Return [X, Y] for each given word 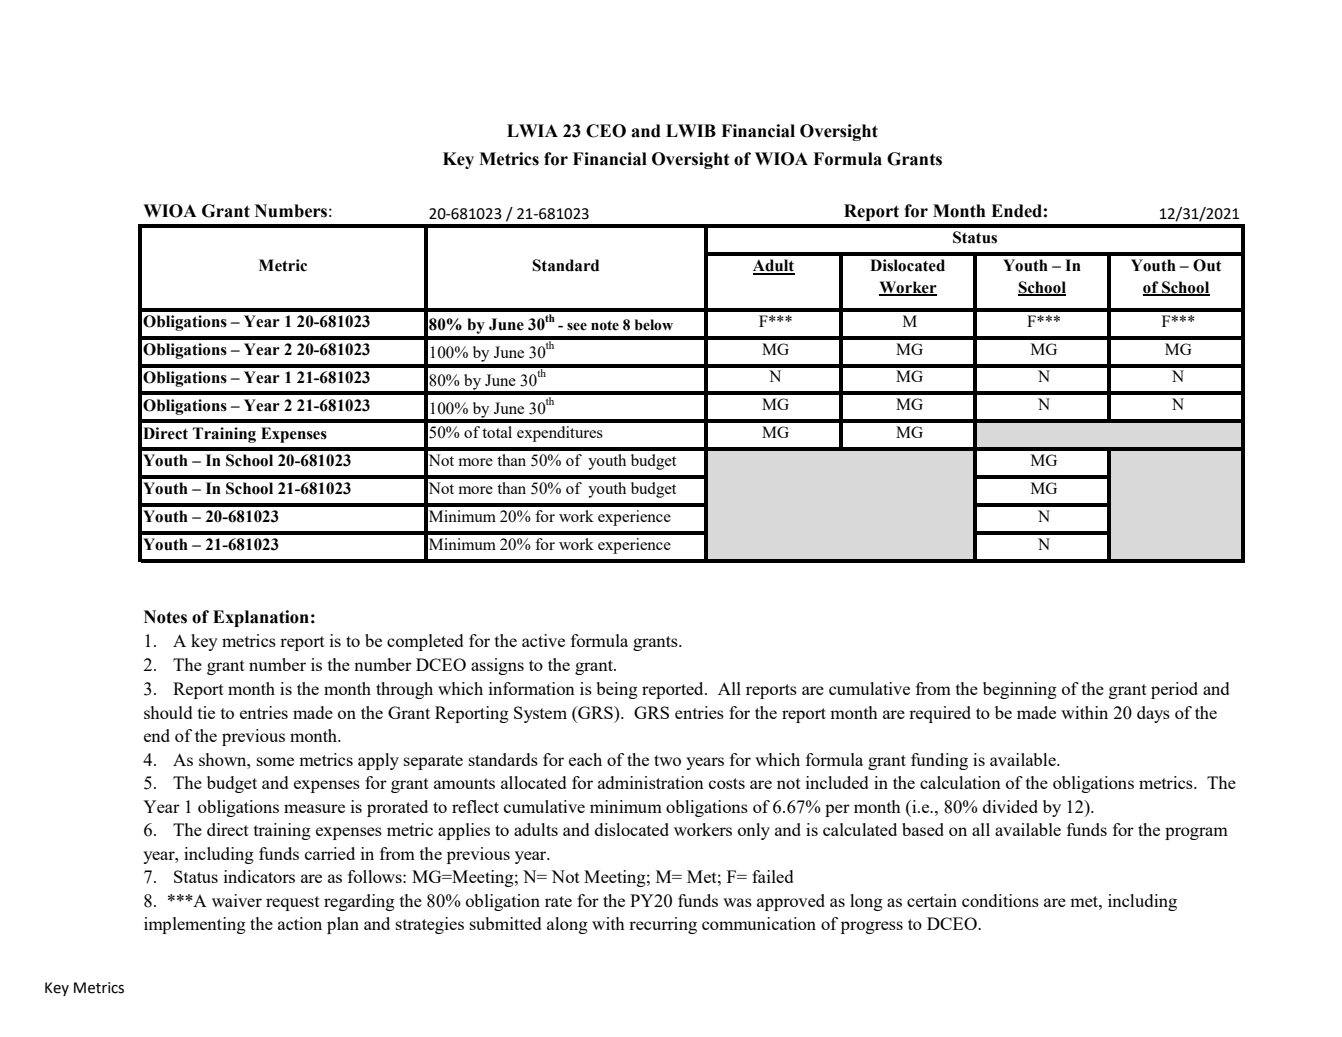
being [617, 690]
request [293, 903]
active [543, 640]
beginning [1020, 690]
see [577, 326]
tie [206, 712]
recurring [663, 925]
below [654, 325]
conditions [1000, 900]
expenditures [560, 434]
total [497, 432]
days [1153, 714]
